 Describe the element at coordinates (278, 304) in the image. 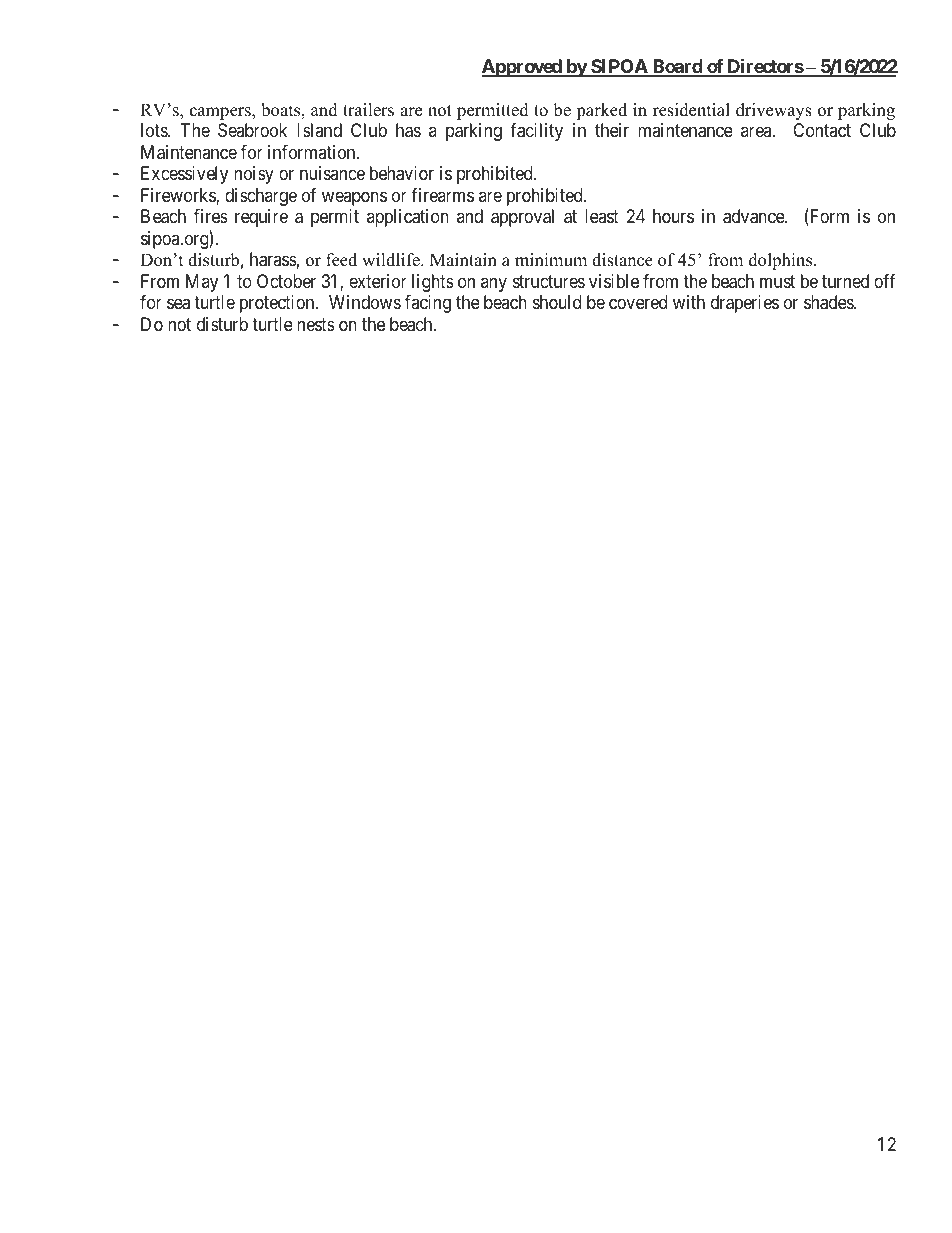

I see `protection` at that location.
